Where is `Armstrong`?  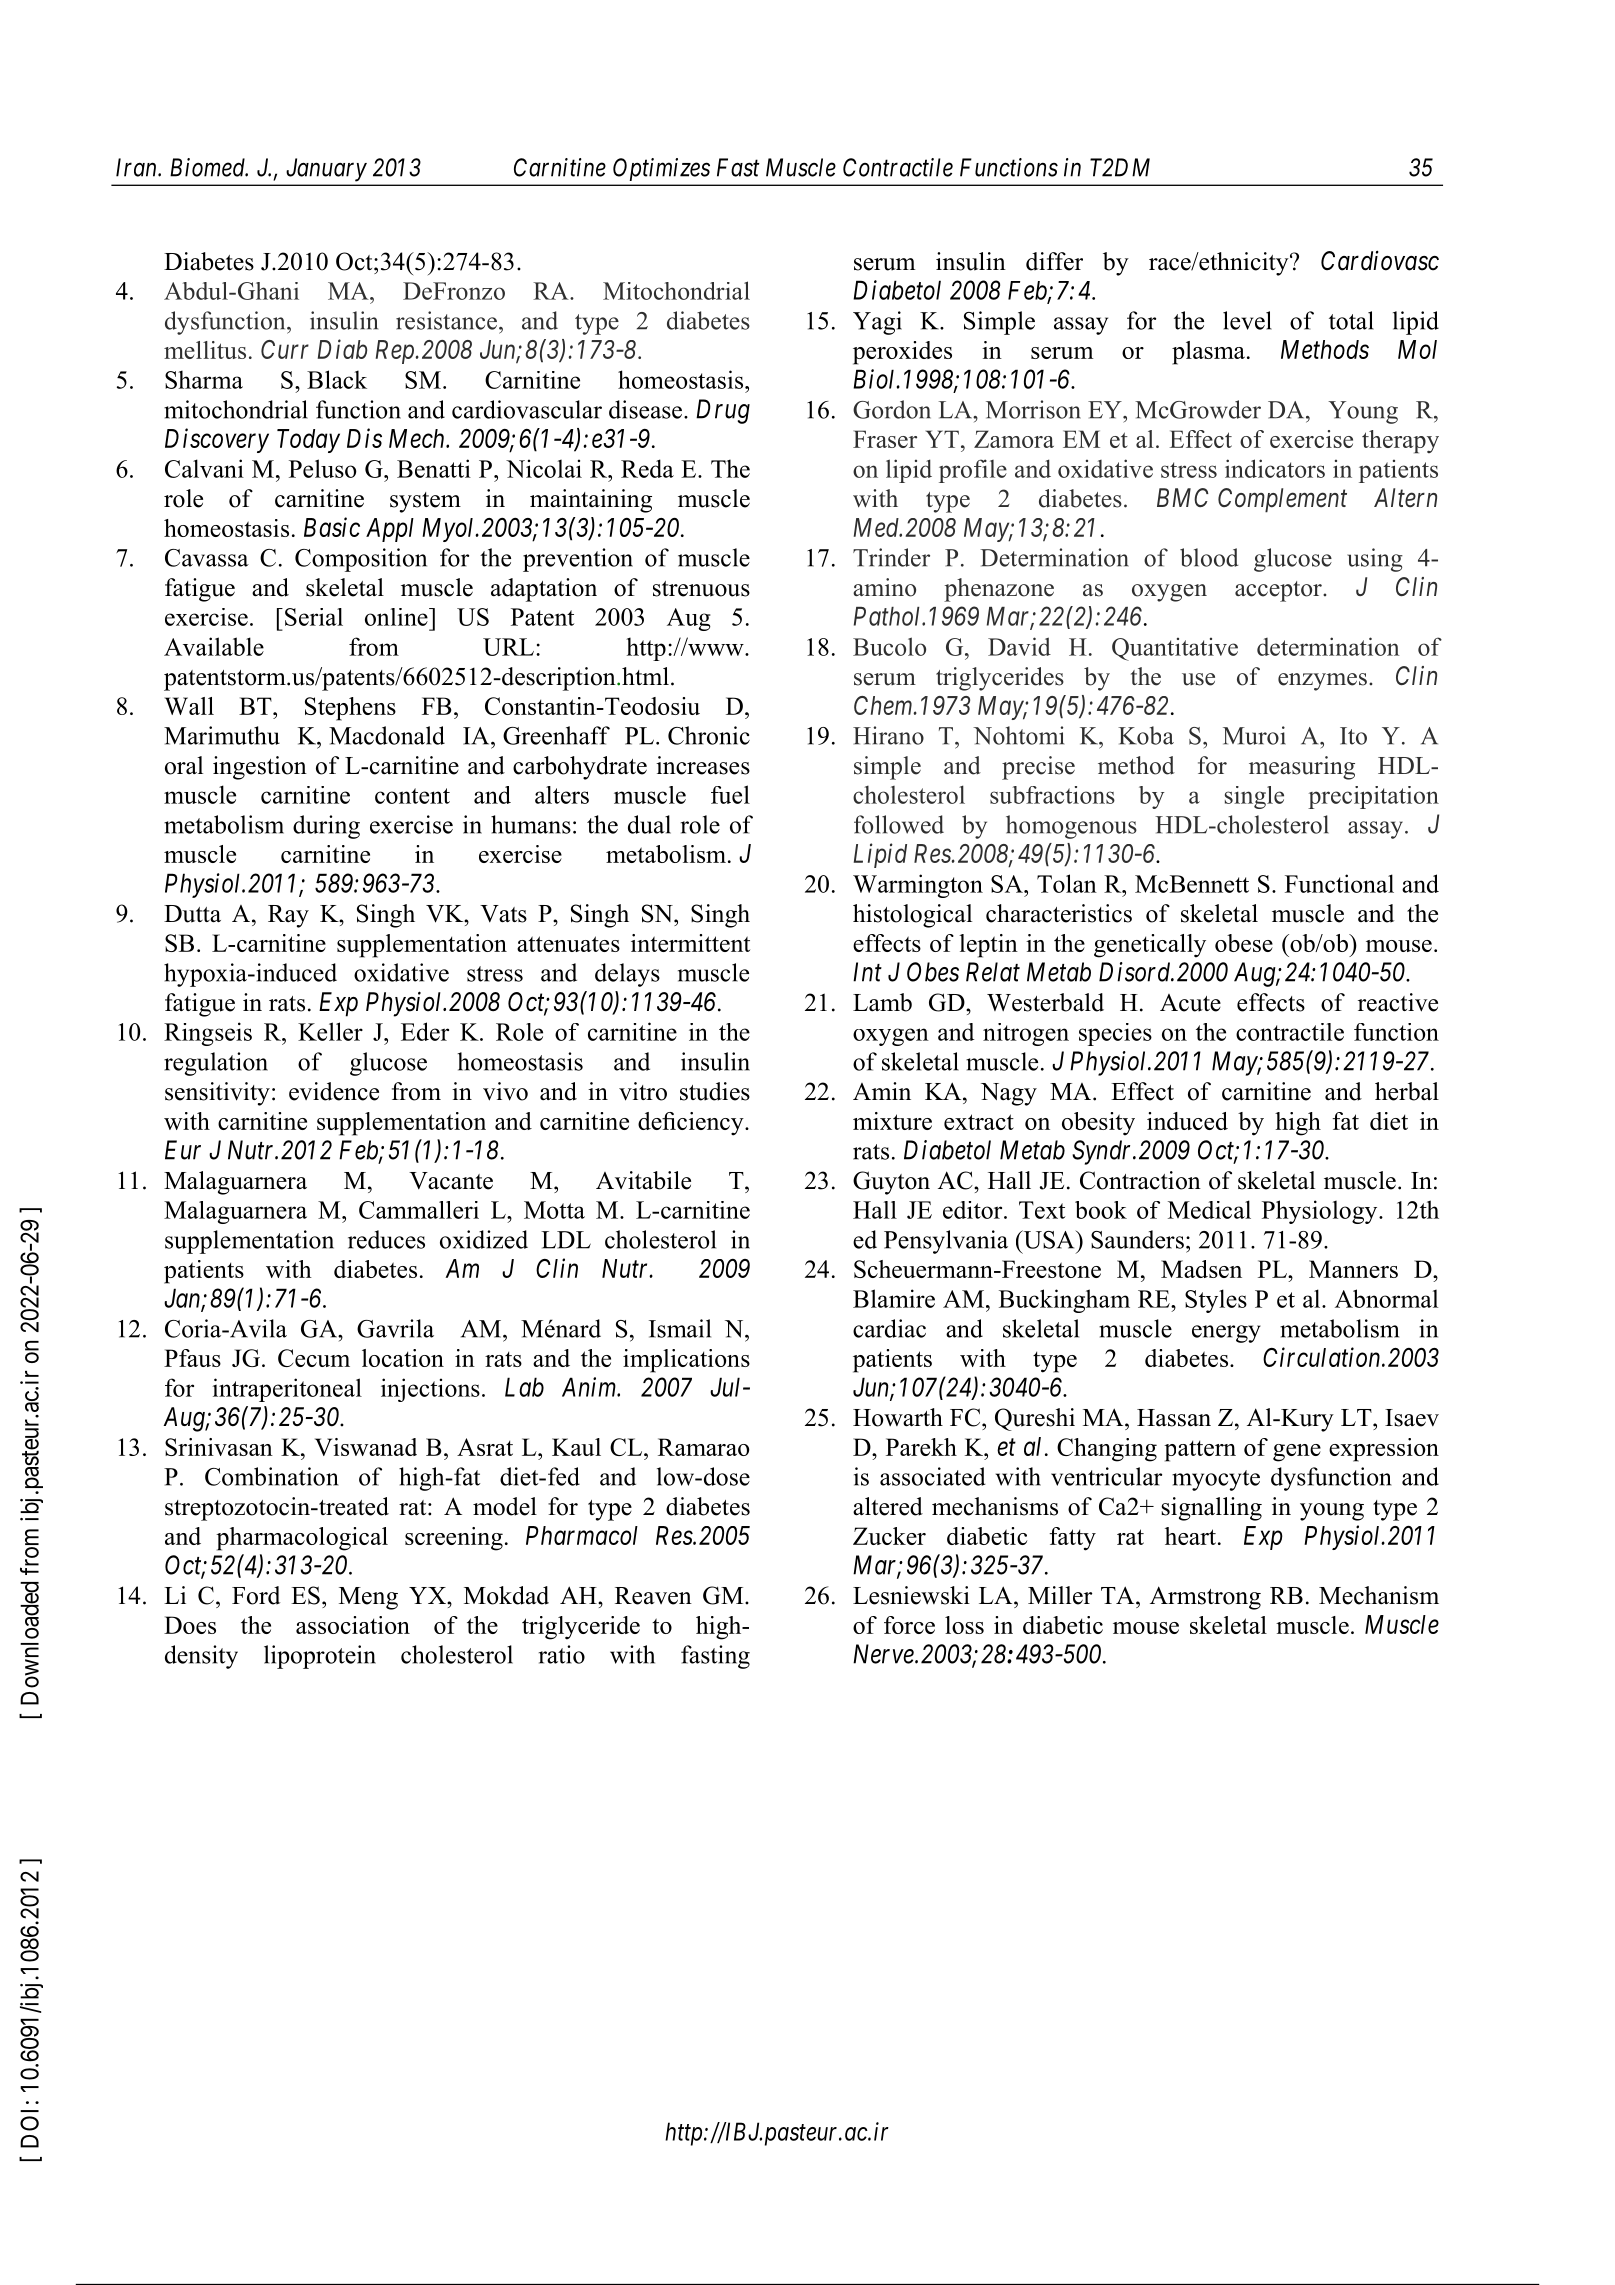 Armstrong is located at coordinates (1205, 1598).
